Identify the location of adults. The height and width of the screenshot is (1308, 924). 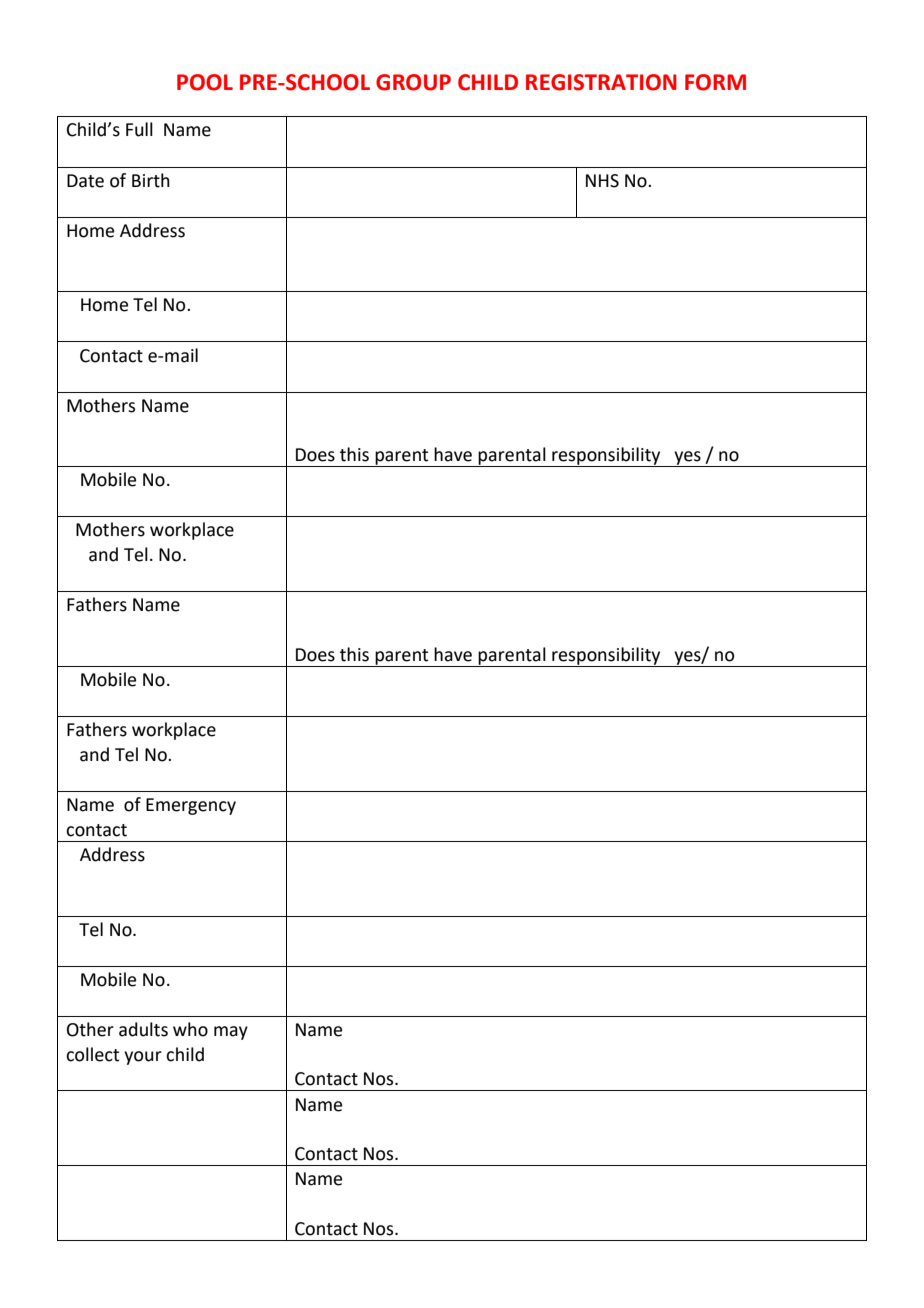
(143, 1029).
